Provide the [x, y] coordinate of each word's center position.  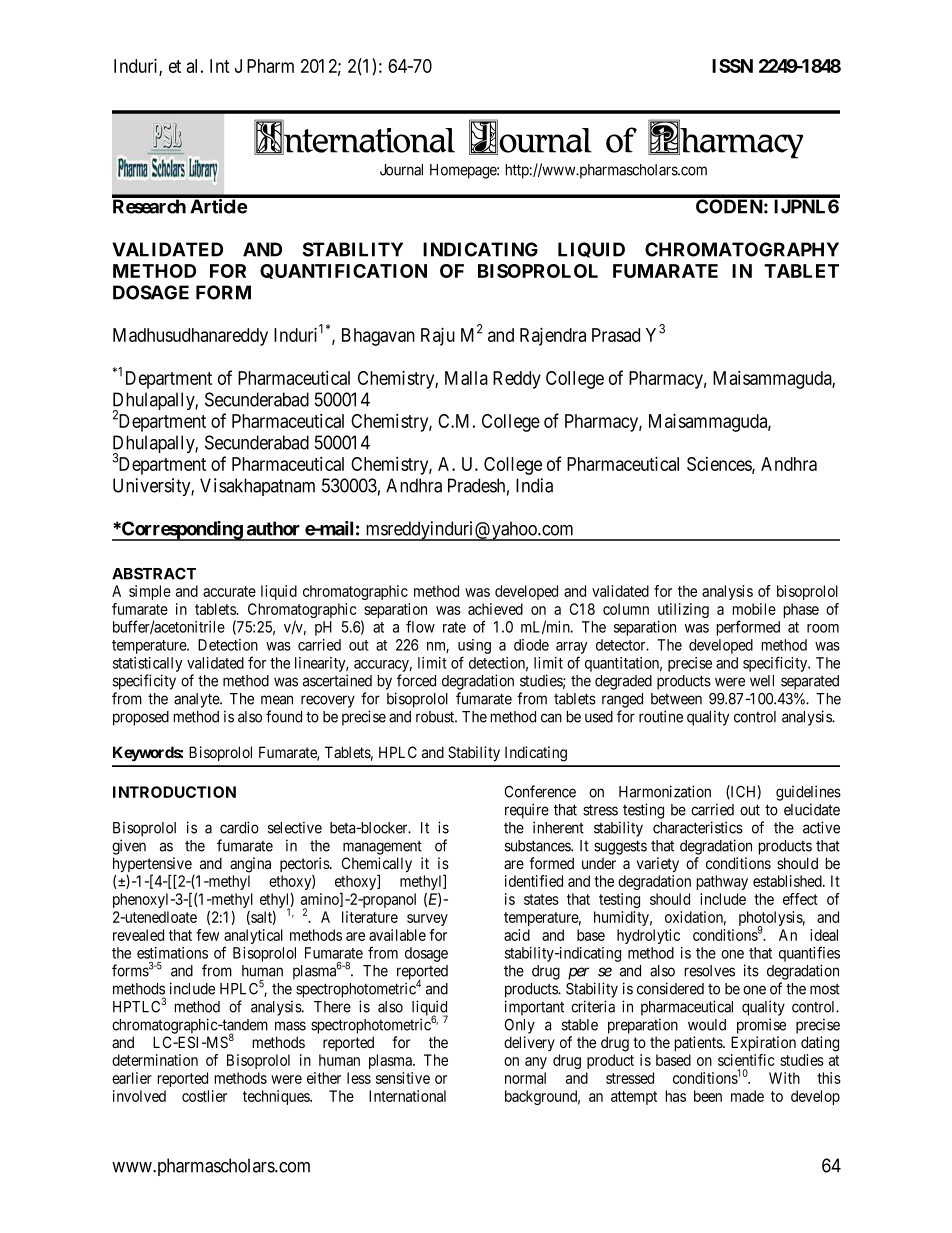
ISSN [732, 66]
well [762, 681]
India [534, 485]
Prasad [616, 335]
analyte [197, 700]
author [273, 528]
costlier [204, 1096]
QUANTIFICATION [343, 271]
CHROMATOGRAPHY [742, 249]
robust [436, 717]
